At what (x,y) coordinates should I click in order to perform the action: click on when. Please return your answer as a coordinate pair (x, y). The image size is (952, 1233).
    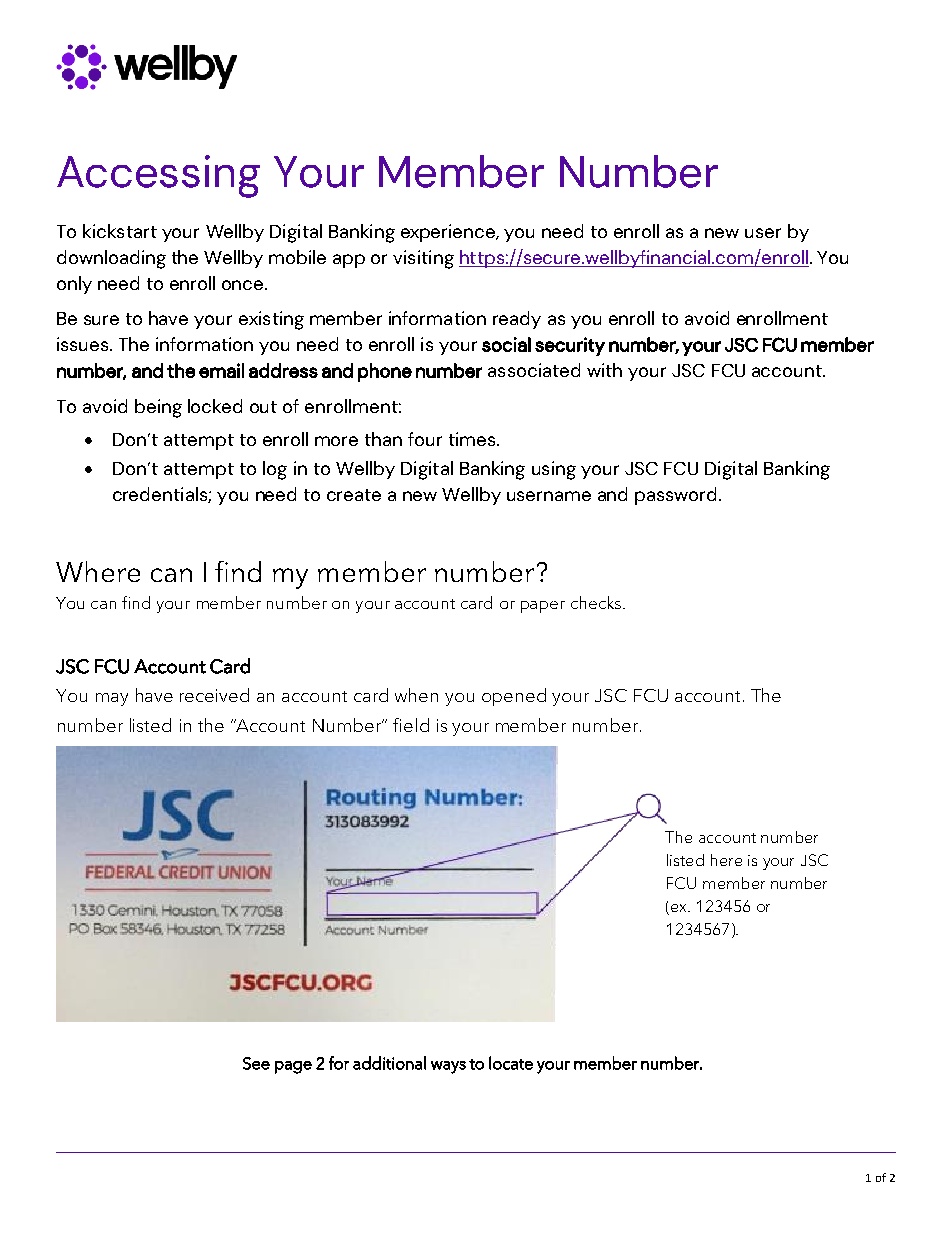
    Looking at the image, I should click on (416, 695).
